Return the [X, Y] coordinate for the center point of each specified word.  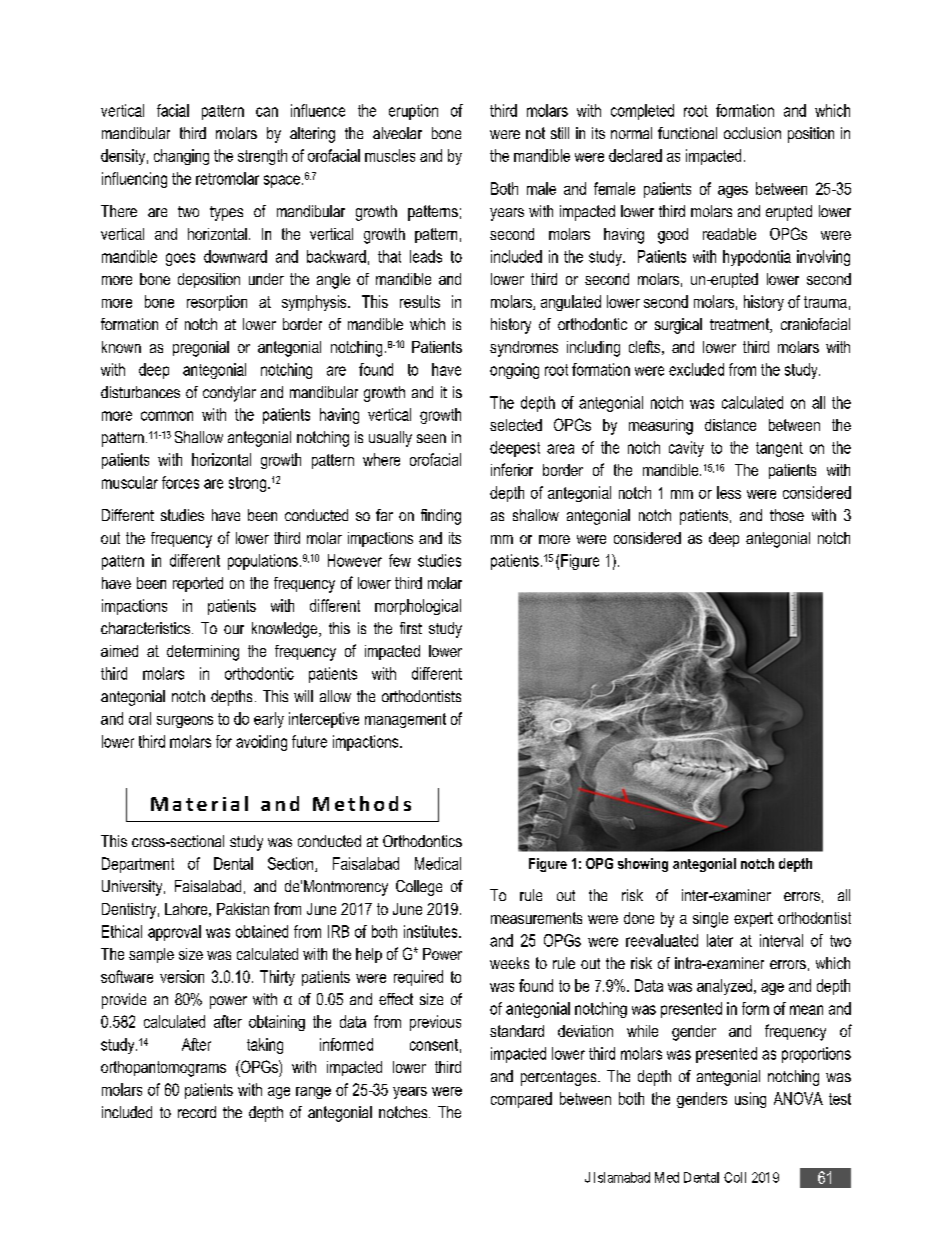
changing [181, 157]
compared [521, 1100]
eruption [413, 112]
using [750, 1100]
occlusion [752, 133]
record [197, 1112]
